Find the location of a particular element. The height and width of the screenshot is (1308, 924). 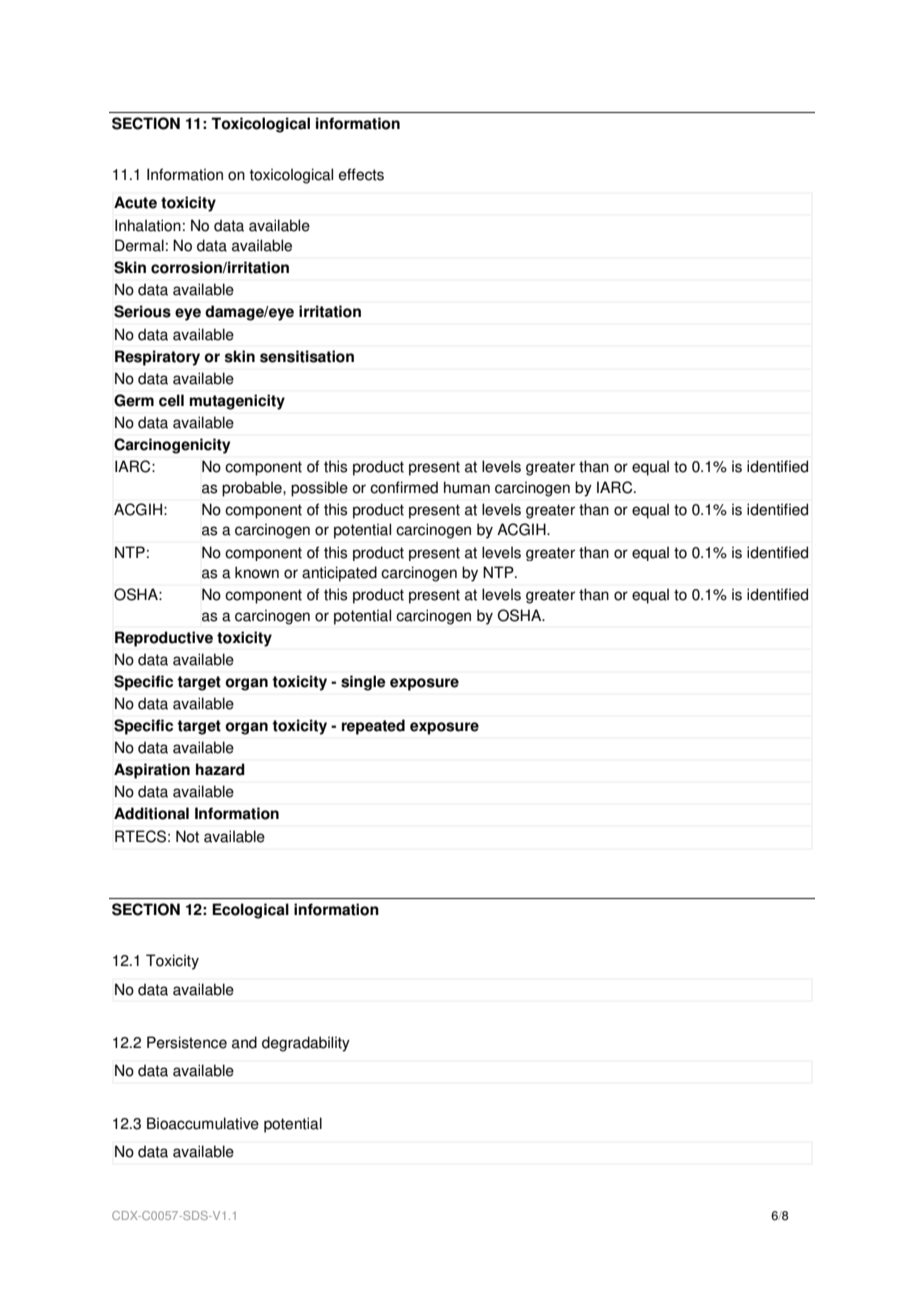

possible is located at coordinates (319, 489).
